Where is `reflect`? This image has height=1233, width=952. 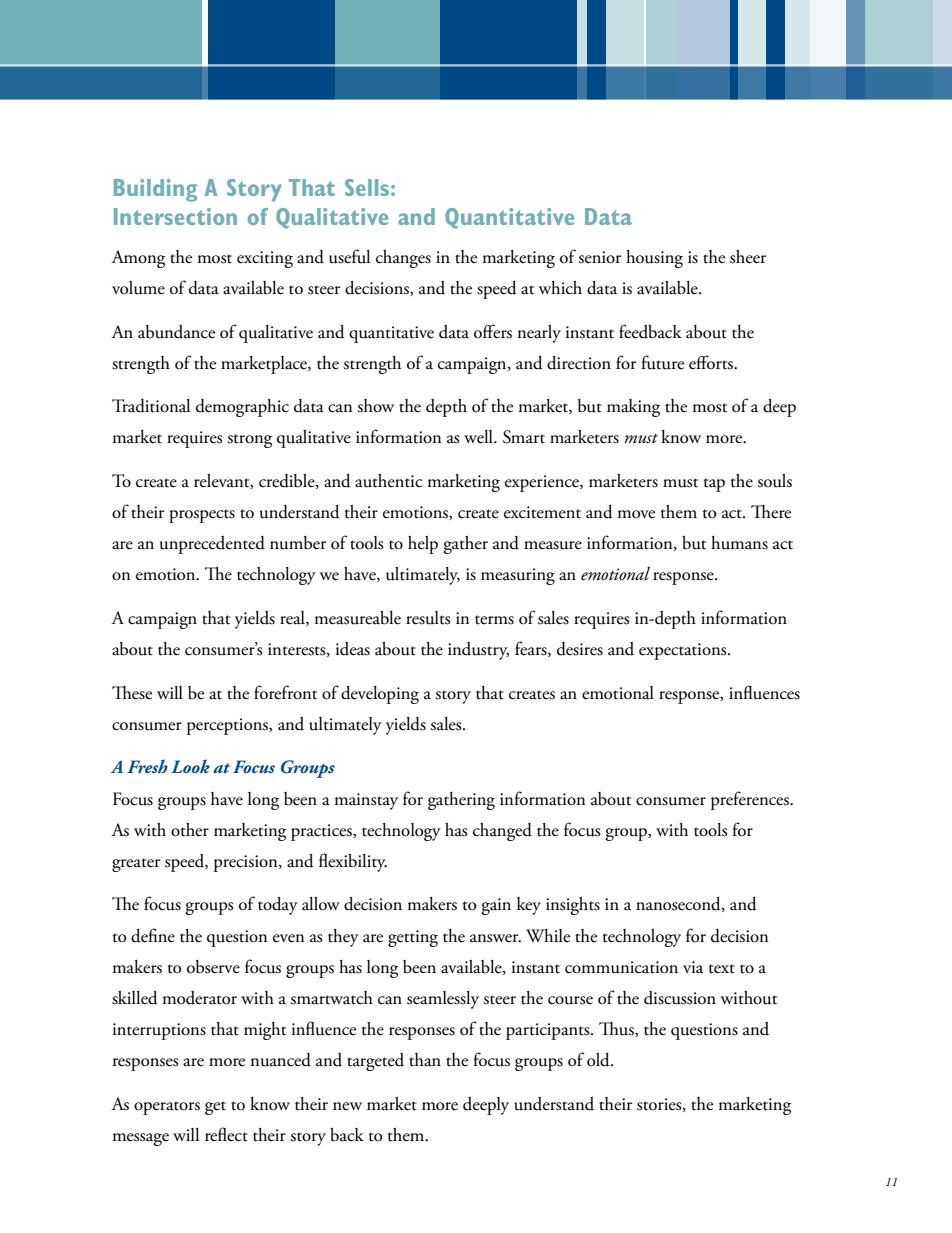 reflect is located at coordinates (226, 1134).
